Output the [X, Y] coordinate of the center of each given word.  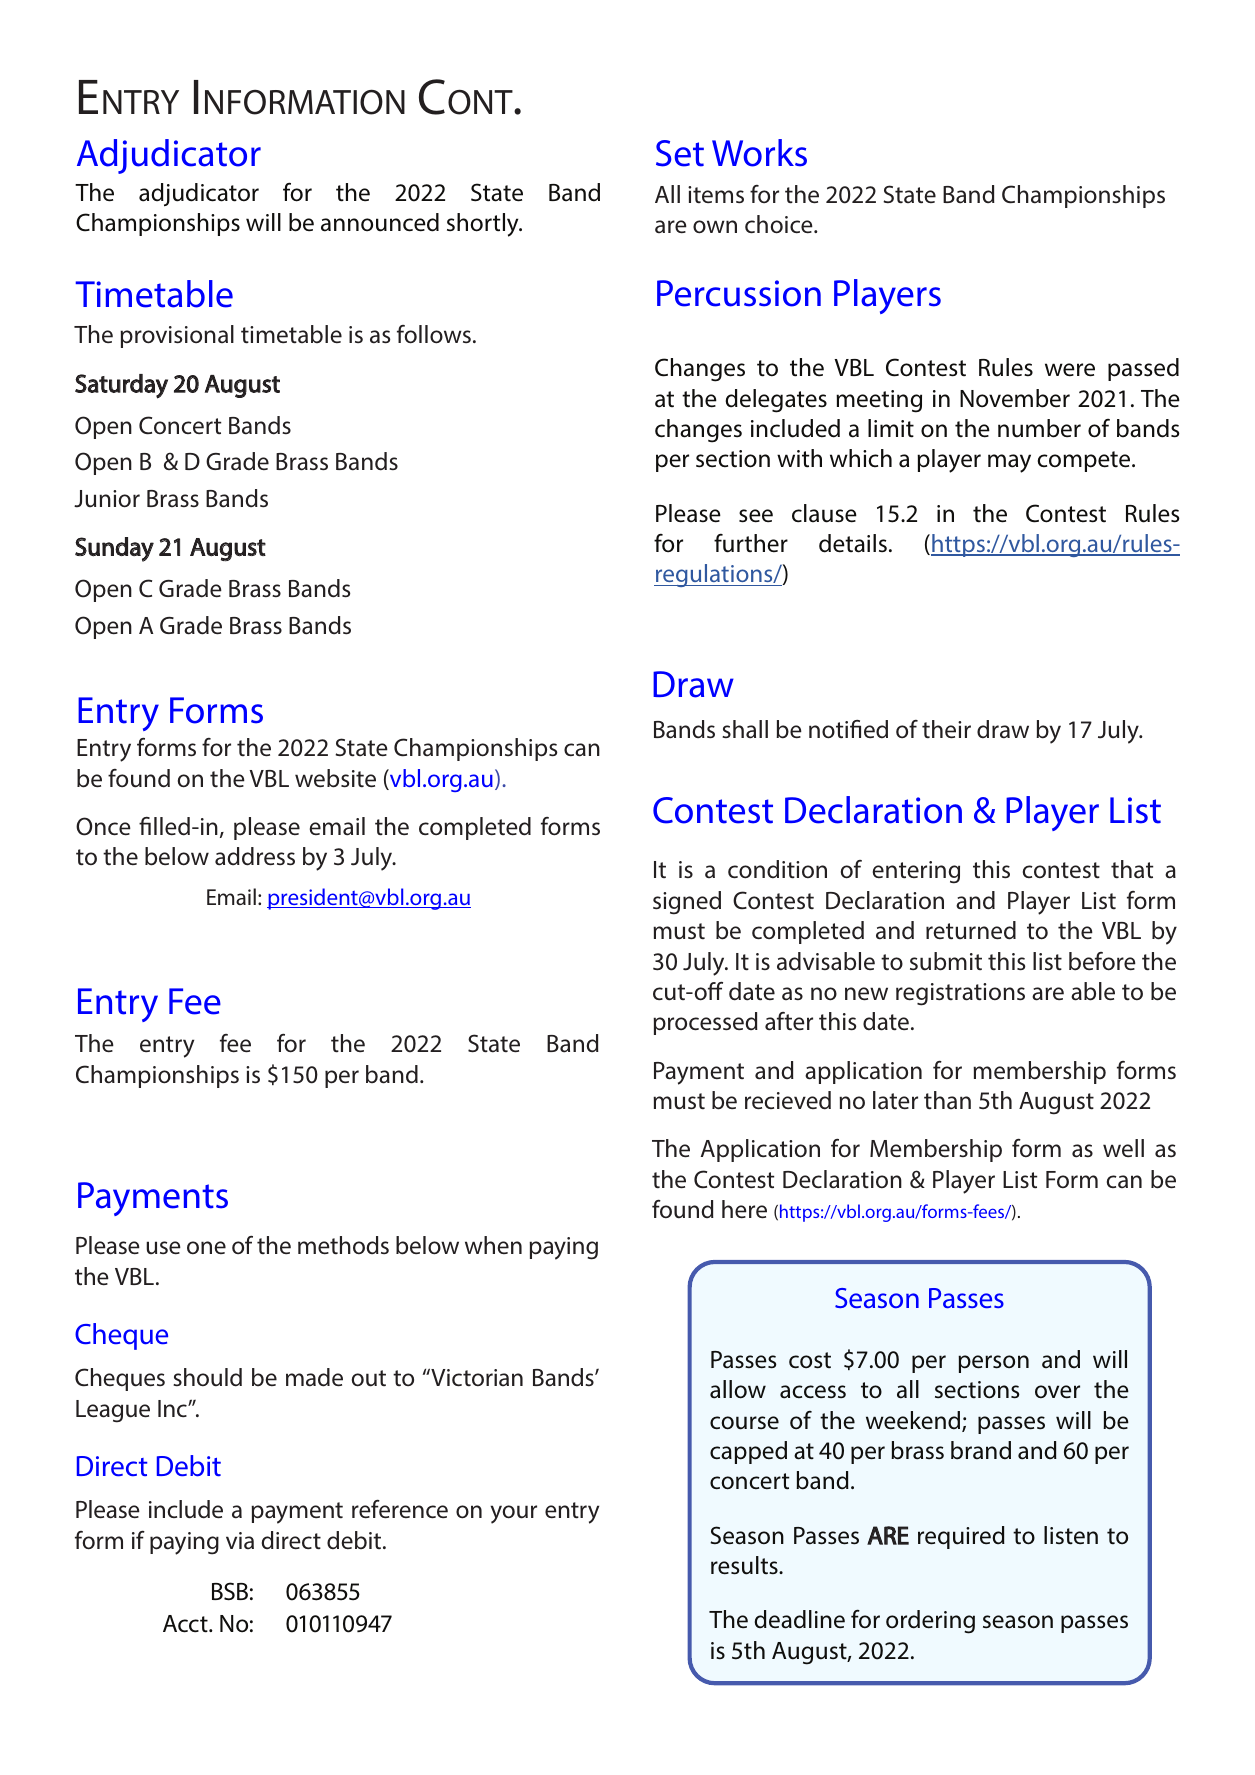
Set [680, 153]
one [206, 1247]
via [240, 1540]
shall [745, 729]
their [946, 729]
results [745, 1565]
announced [380, 222]
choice [780, 224]
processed [705, 1023]
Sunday [114, 549]
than [947, 1100]
